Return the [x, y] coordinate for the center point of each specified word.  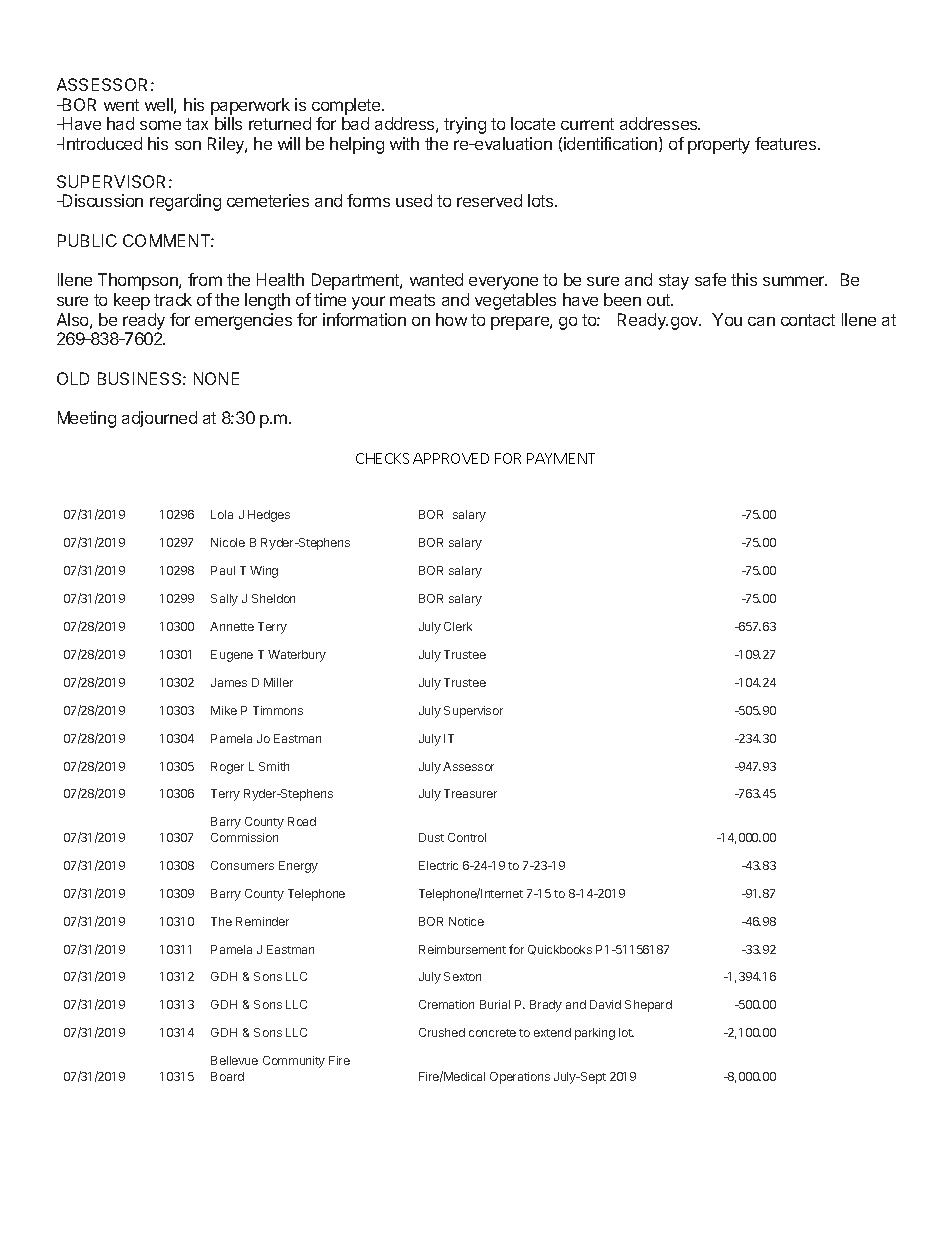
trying [465, 125]
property [719, 146]
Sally [224, 600]
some [160, 125]
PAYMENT [561, 458]
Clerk [458, 626]
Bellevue [234, 1060]
